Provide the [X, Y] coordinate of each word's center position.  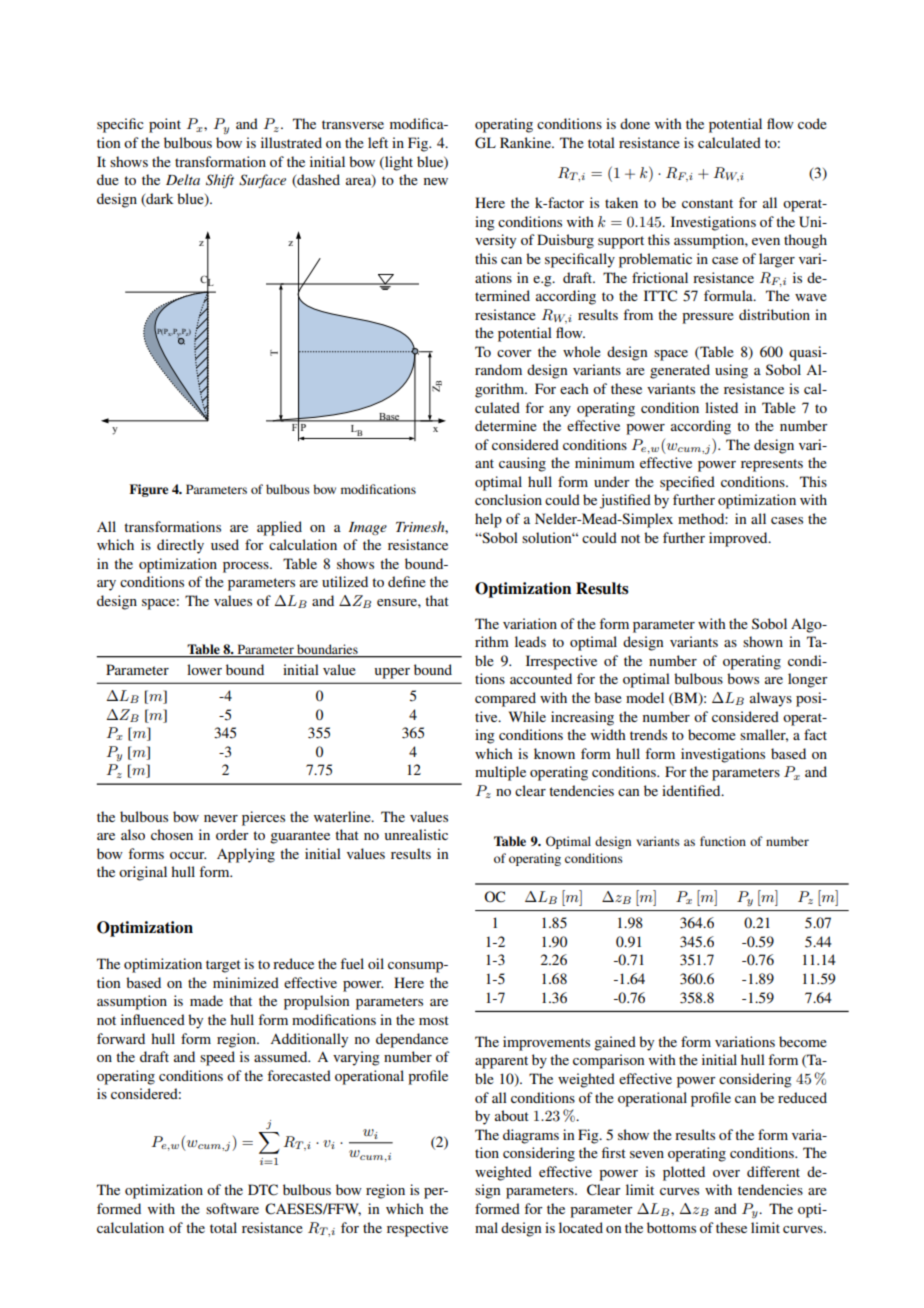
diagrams [531, 1136]
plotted [684, 1173]
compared [505, 699]
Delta [183, 179]
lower [204, 669]
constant [707, 203]
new [436, 181]
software [232, 1208]
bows [743, 678]
